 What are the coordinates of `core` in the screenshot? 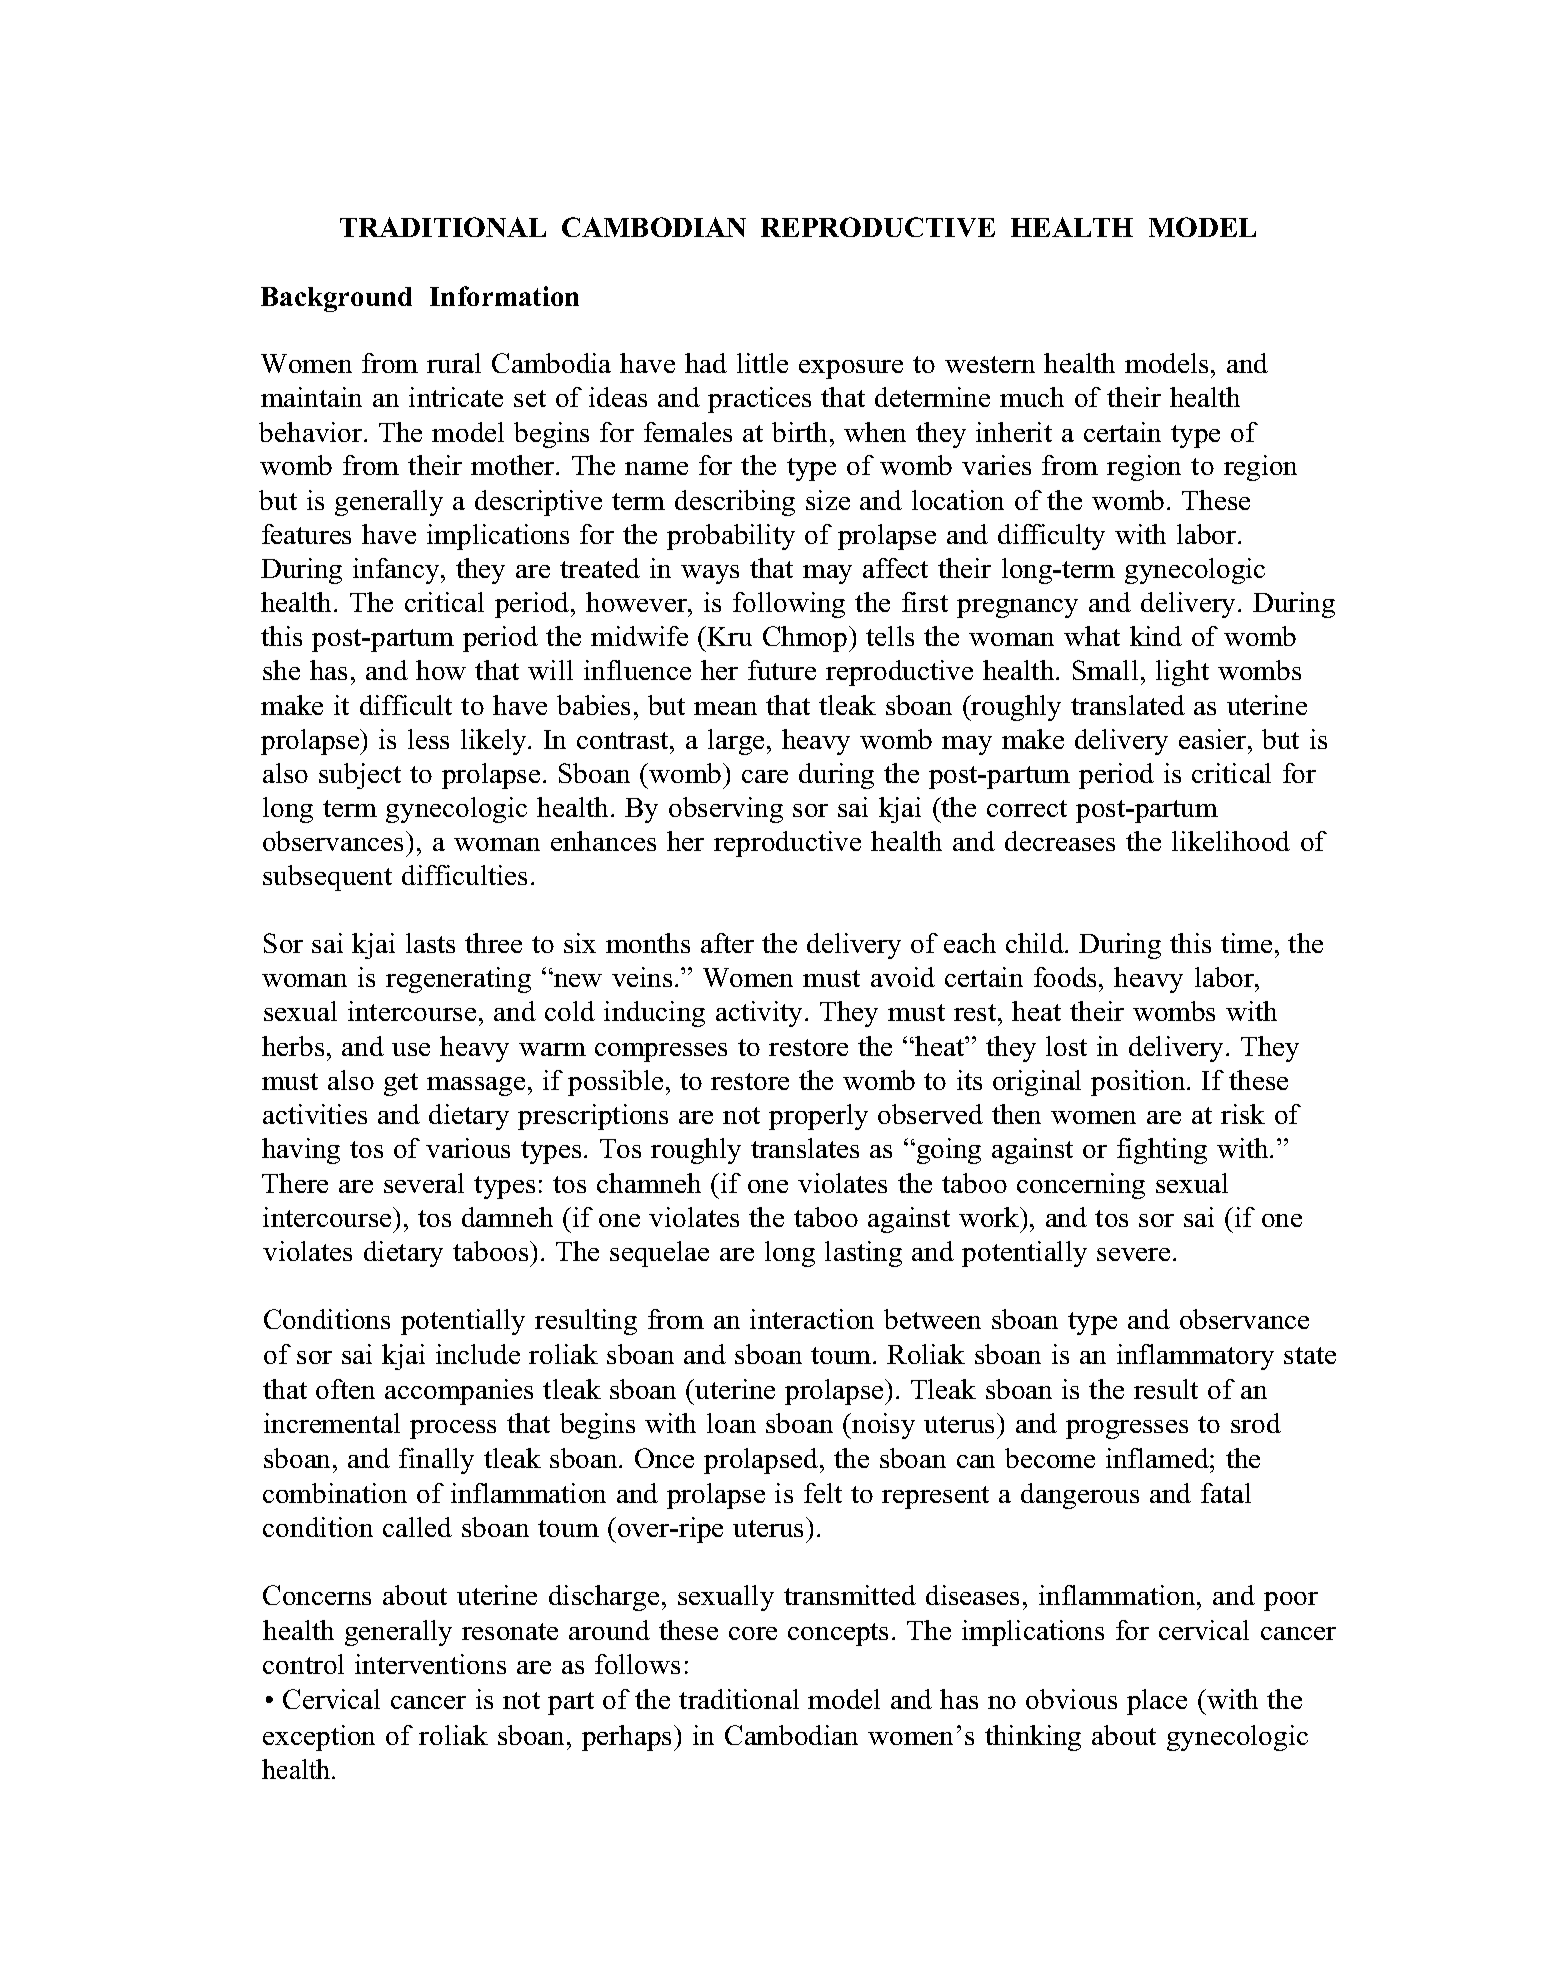 It's located at (753, 1633).
